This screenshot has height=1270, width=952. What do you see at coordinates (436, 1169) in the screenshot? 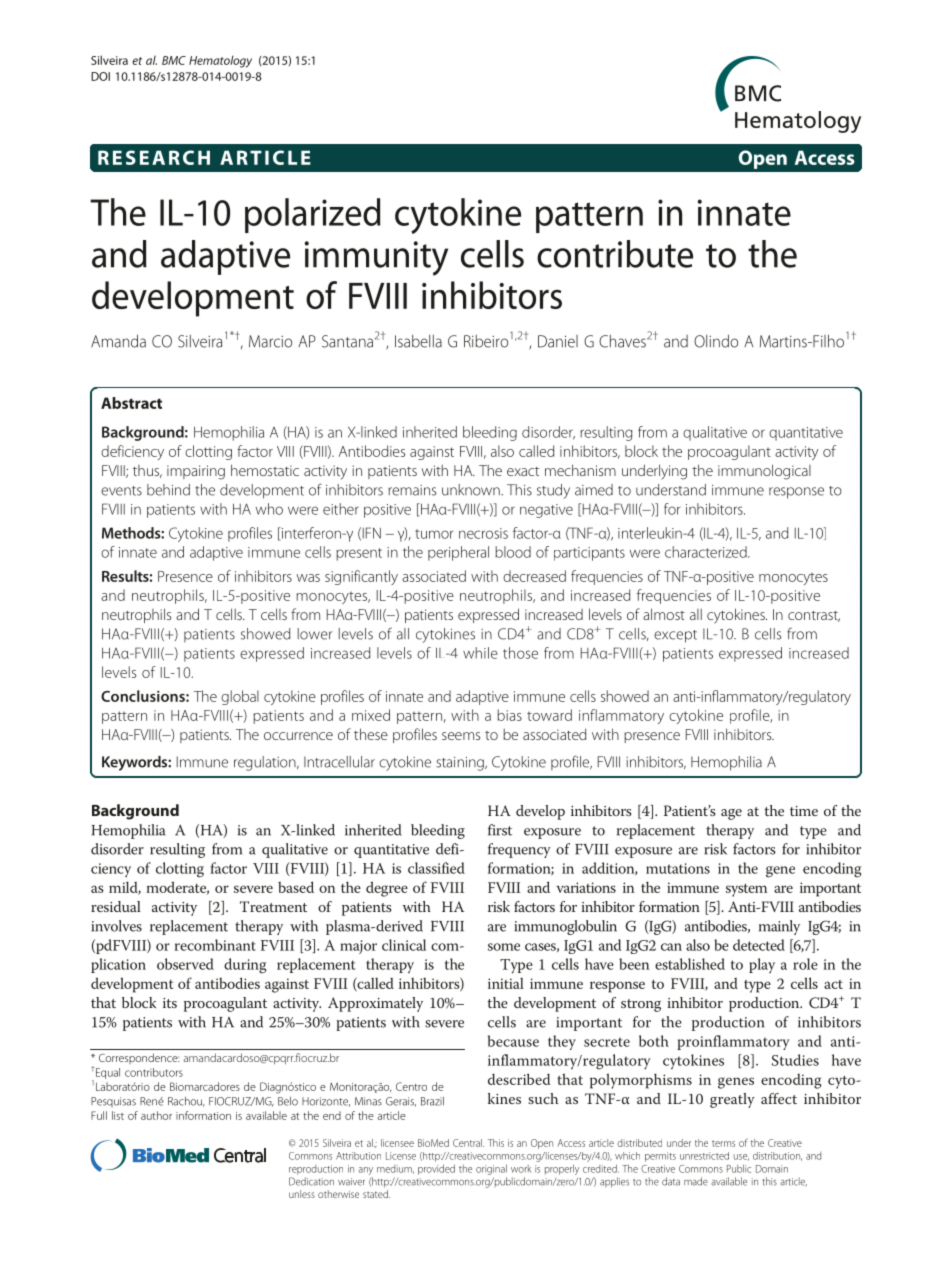
I see `provided` at bounding box center [436, 1169].
